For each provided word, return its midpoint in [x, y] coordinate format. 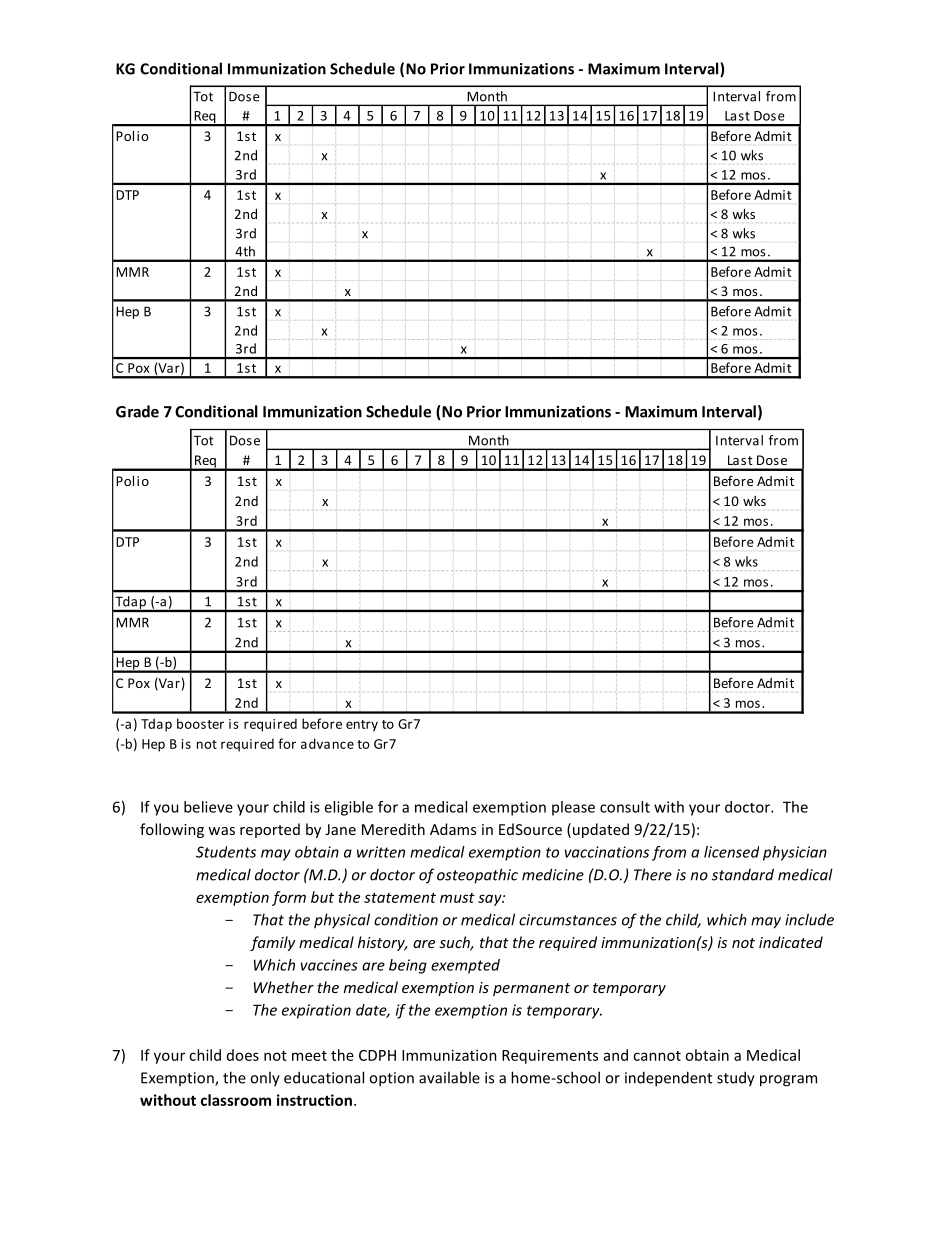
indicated [791, 942]
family [272, 943]
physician [795, 853]
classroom [236, 1100]
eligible [348, 808]
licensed [731, 852]
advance [327, 743]
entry [362, 726]
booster [200, 723]
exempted [465, 966]
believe [208, 807]
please [573, 808]
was [221, 831]
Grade [137, 411]
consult [625, 807]
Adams [453, 829]
